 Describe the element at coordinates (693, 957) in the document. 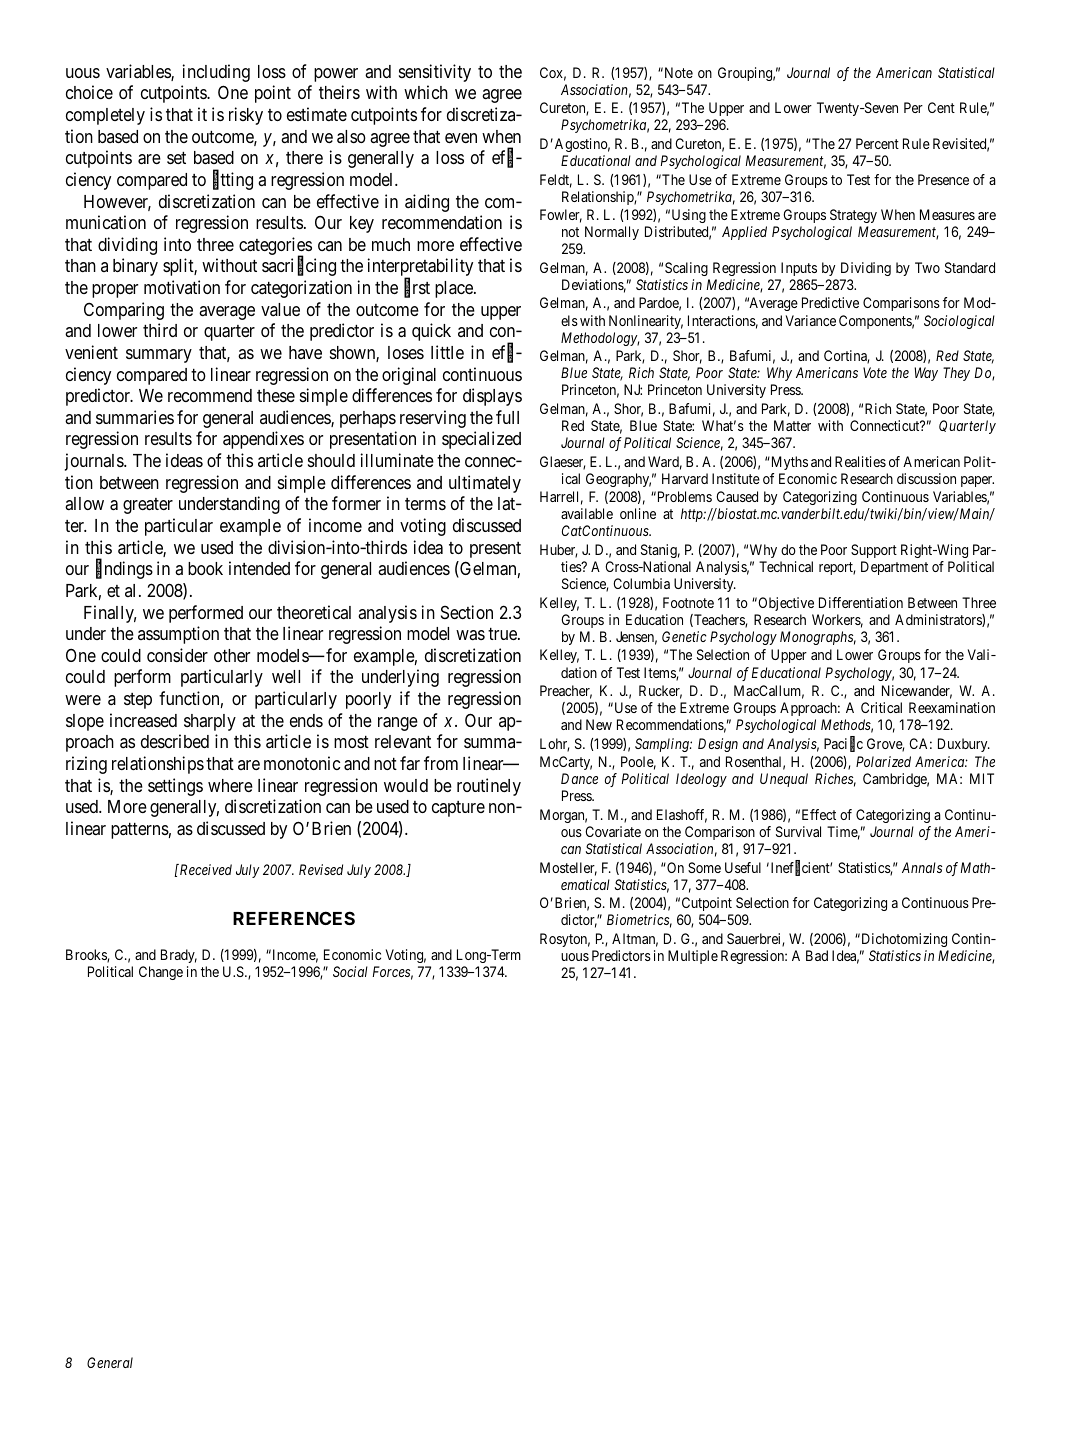

I see `Multiple` at that location.
